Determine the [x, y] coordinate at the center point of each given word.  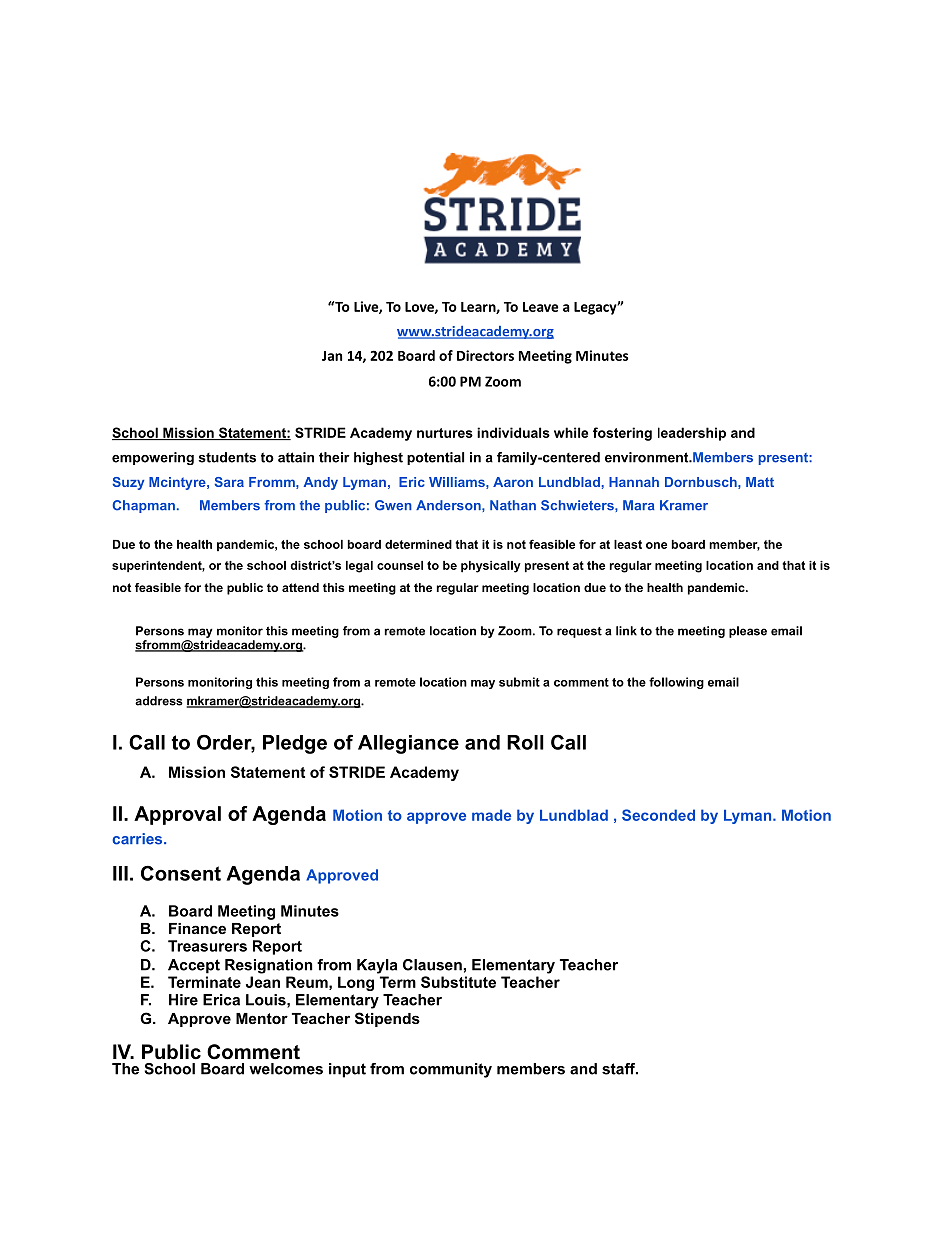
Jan [332, 356]
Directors [485, 355]
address [159, 701]
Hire [183, 1000]
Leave [541, 307]
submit [519, 682]
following [676, 683]
